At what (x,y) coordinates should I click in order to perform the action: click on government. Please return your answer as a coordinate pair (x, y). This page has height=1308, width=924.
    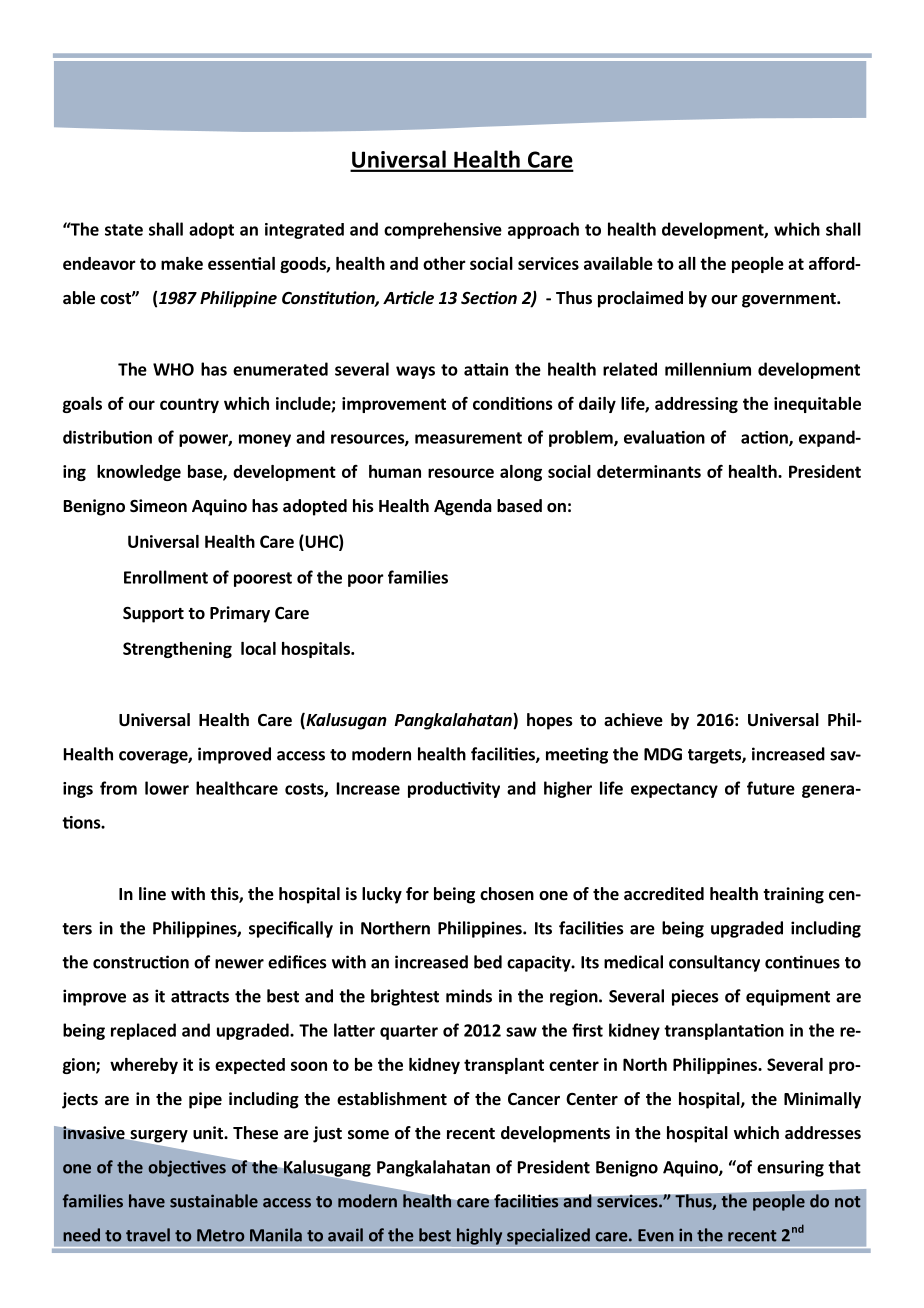
    Looking at the image, I should click on (790, 300).
